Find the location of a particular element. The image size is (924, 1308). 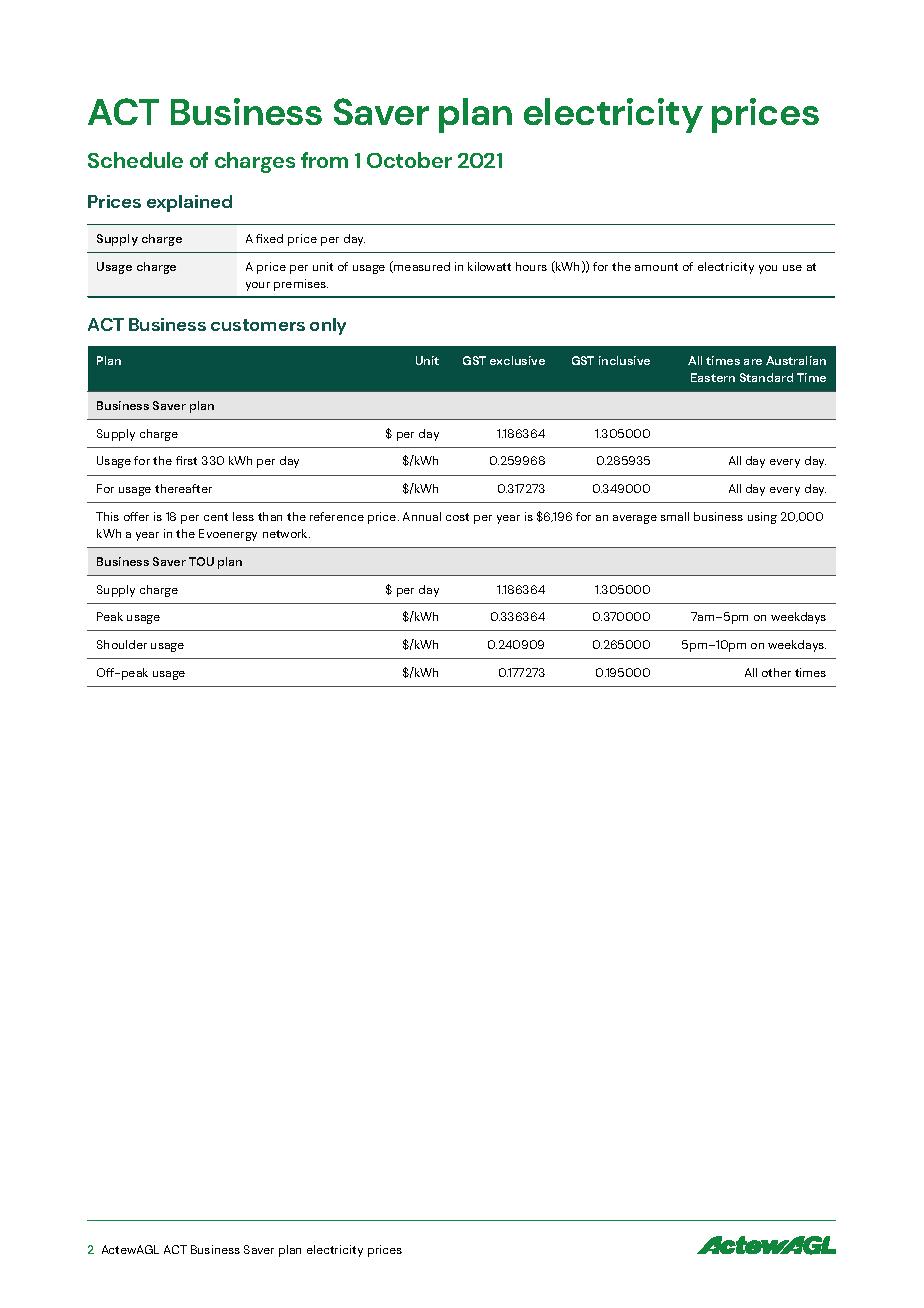

amount is located at coordinates (656, 267).
